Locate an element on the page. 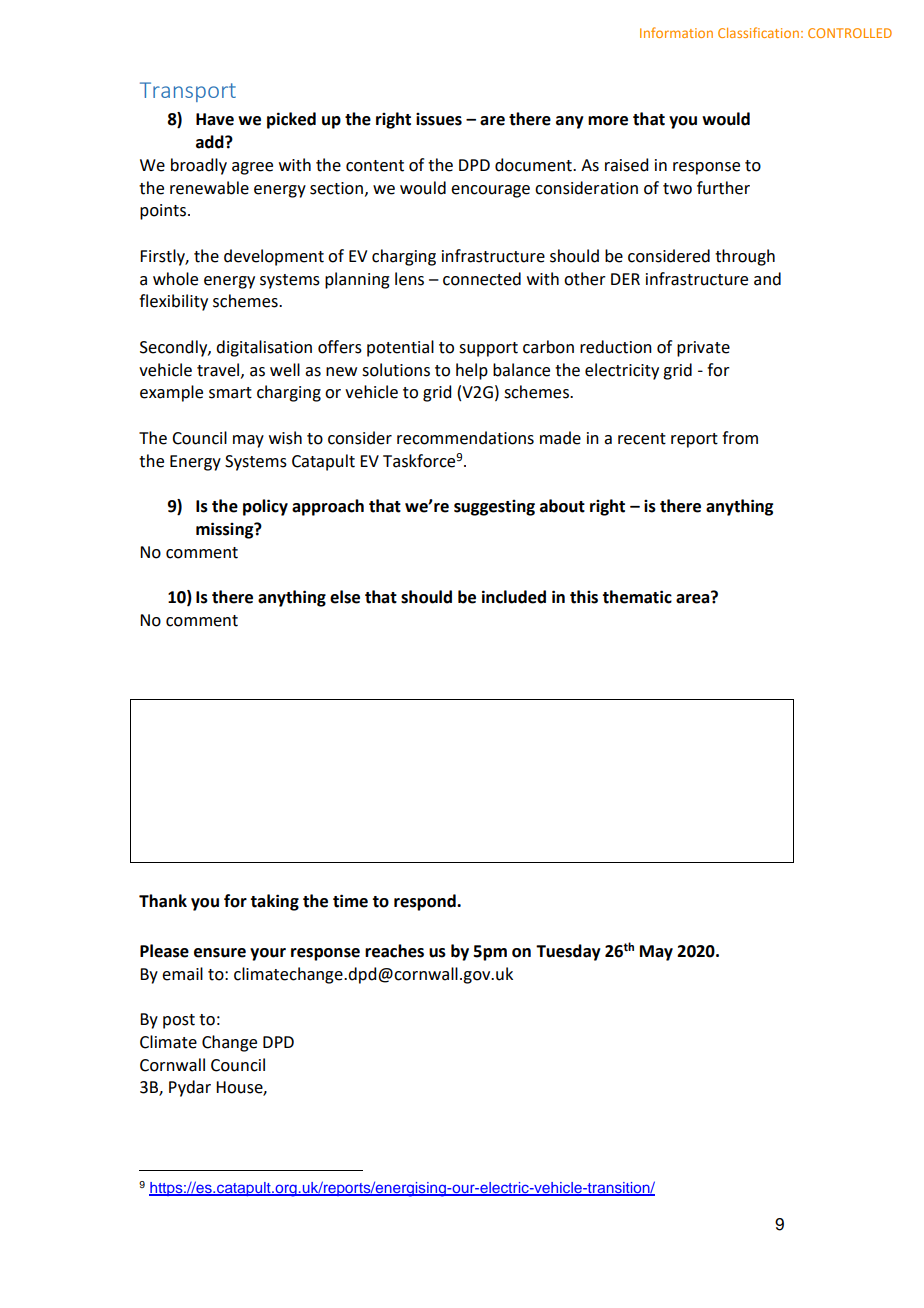 The height and width of the document is (1308, 924). suggesting is located at coordinates (494, 508).
